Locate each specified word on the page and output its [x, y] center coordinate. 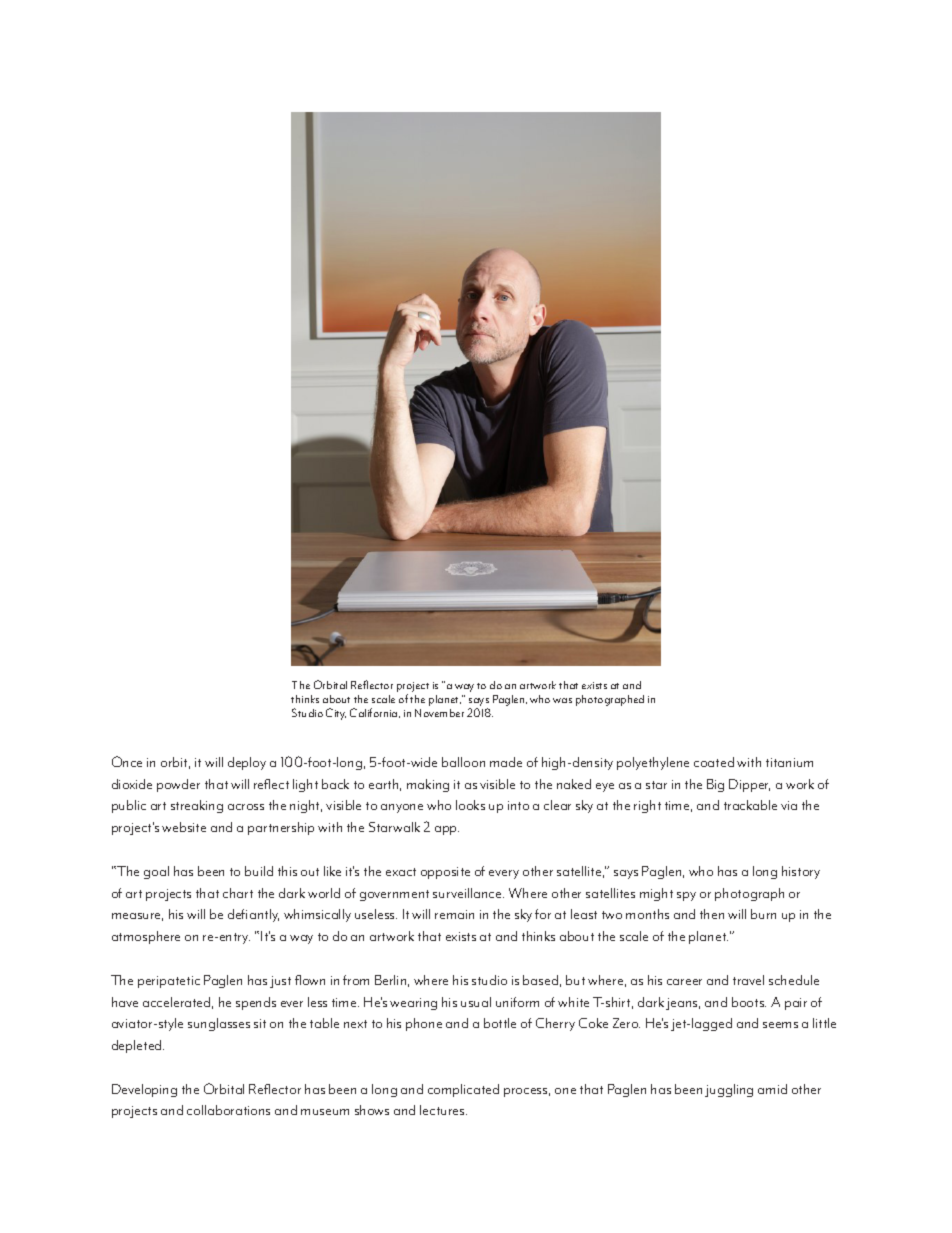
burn [763, 914]
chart [238, 893]
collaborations [228, 1110]
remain [454, 914]
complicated [463, 1090]
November [439, 713]
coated [714, 762]
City [336, 714]
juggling [729, 1090]
